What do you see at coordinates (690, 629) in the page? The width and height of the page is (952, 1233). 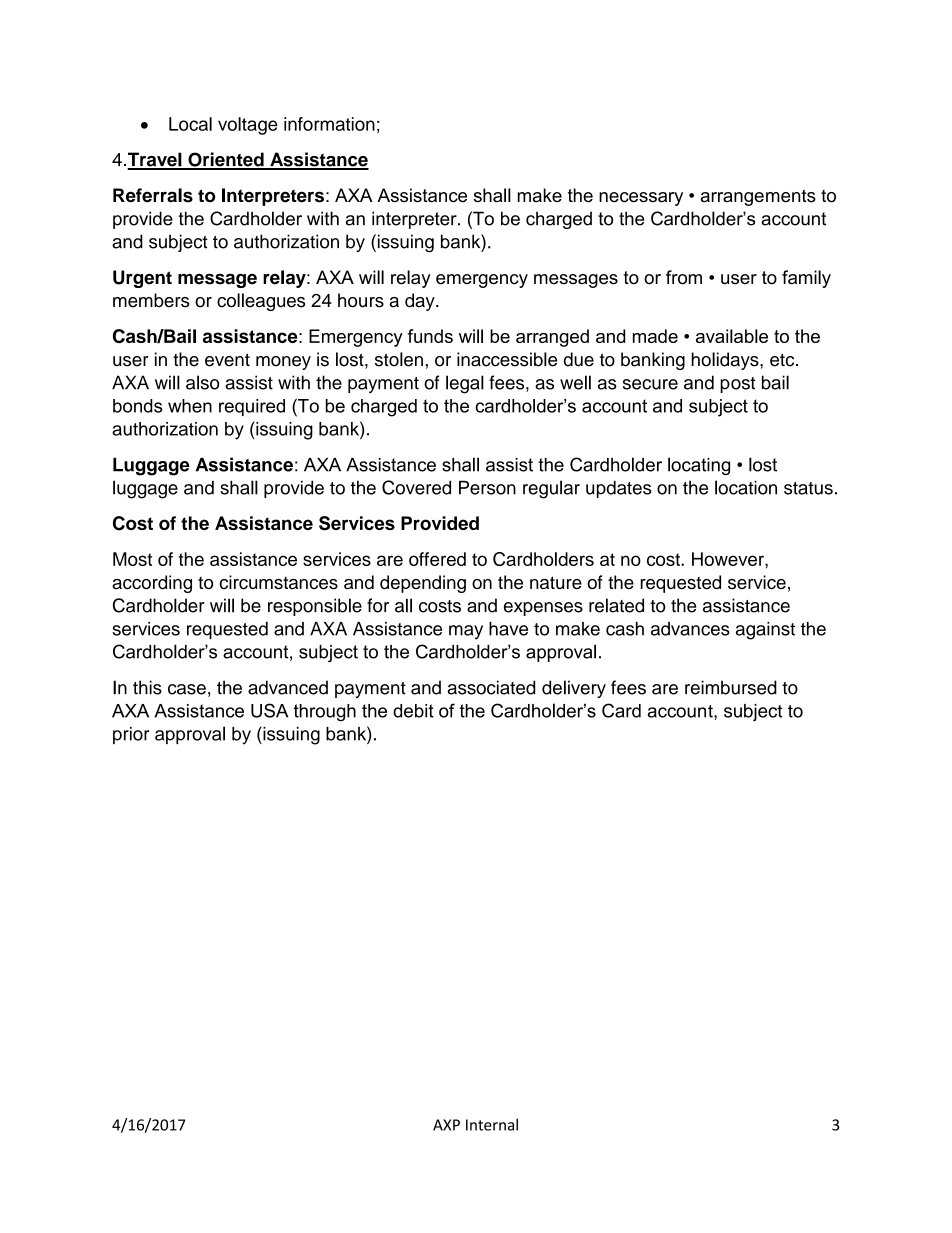 I see `advances` at bounding box center [690, 629].
